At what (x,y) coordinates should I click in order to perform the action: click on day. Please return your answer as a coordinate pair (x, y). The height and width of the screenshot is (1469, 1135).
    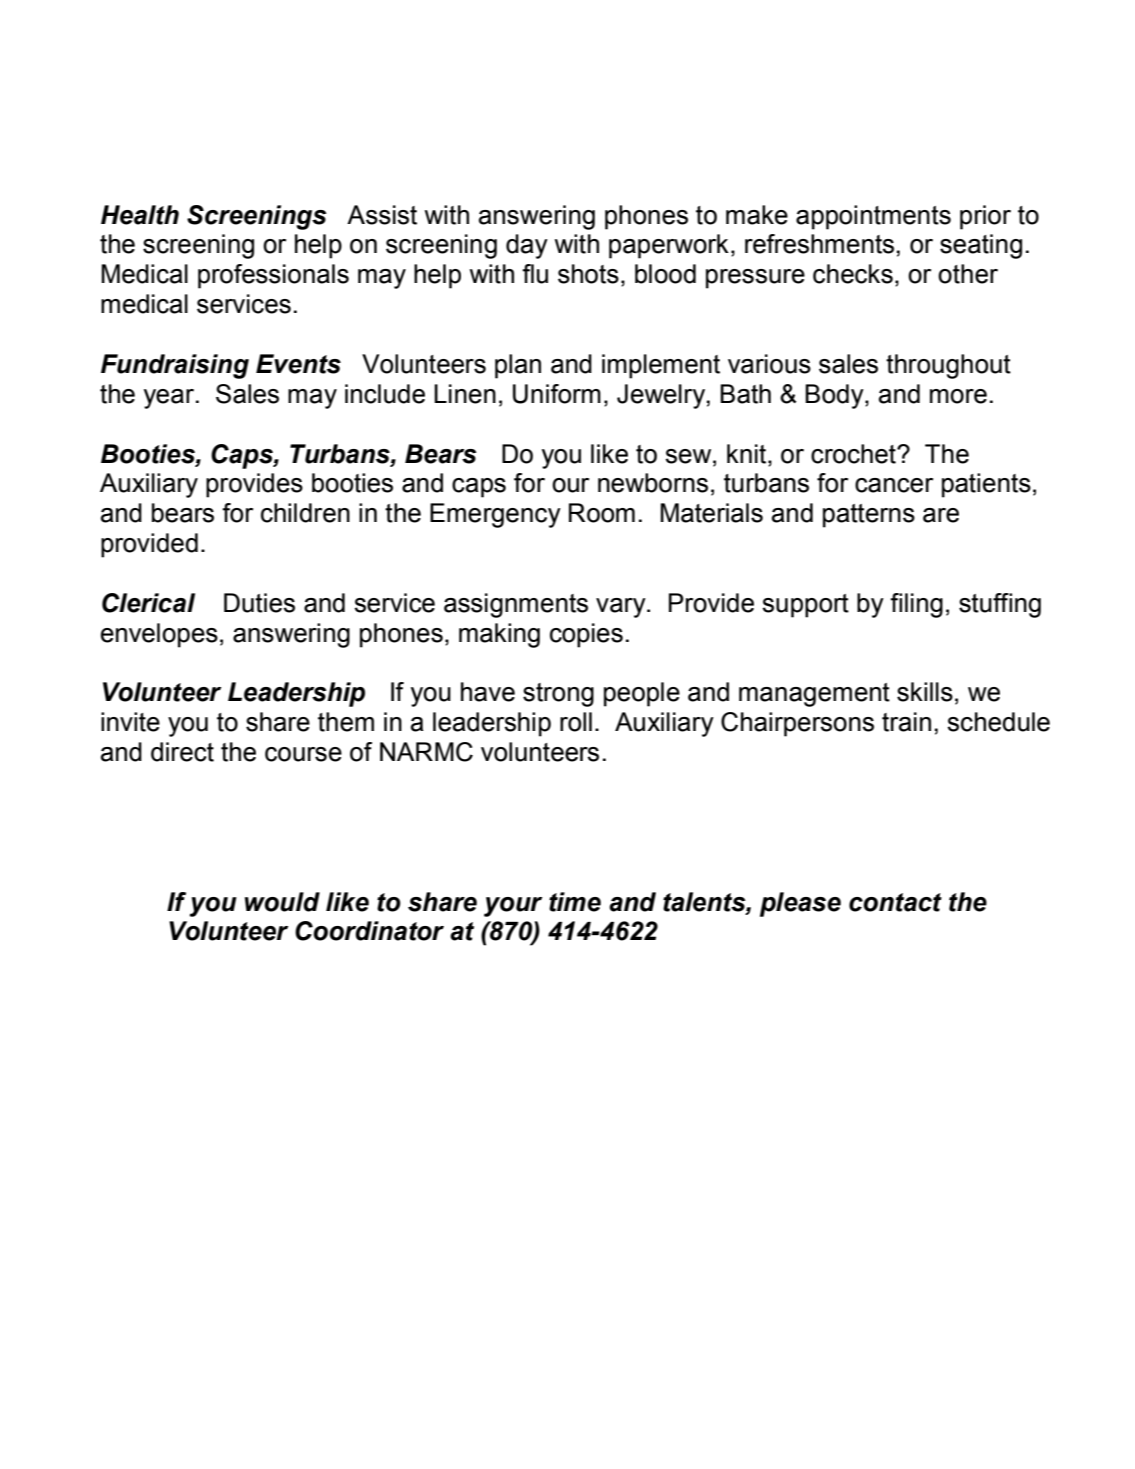
    Looking at the image, I should click on (527, 246).
